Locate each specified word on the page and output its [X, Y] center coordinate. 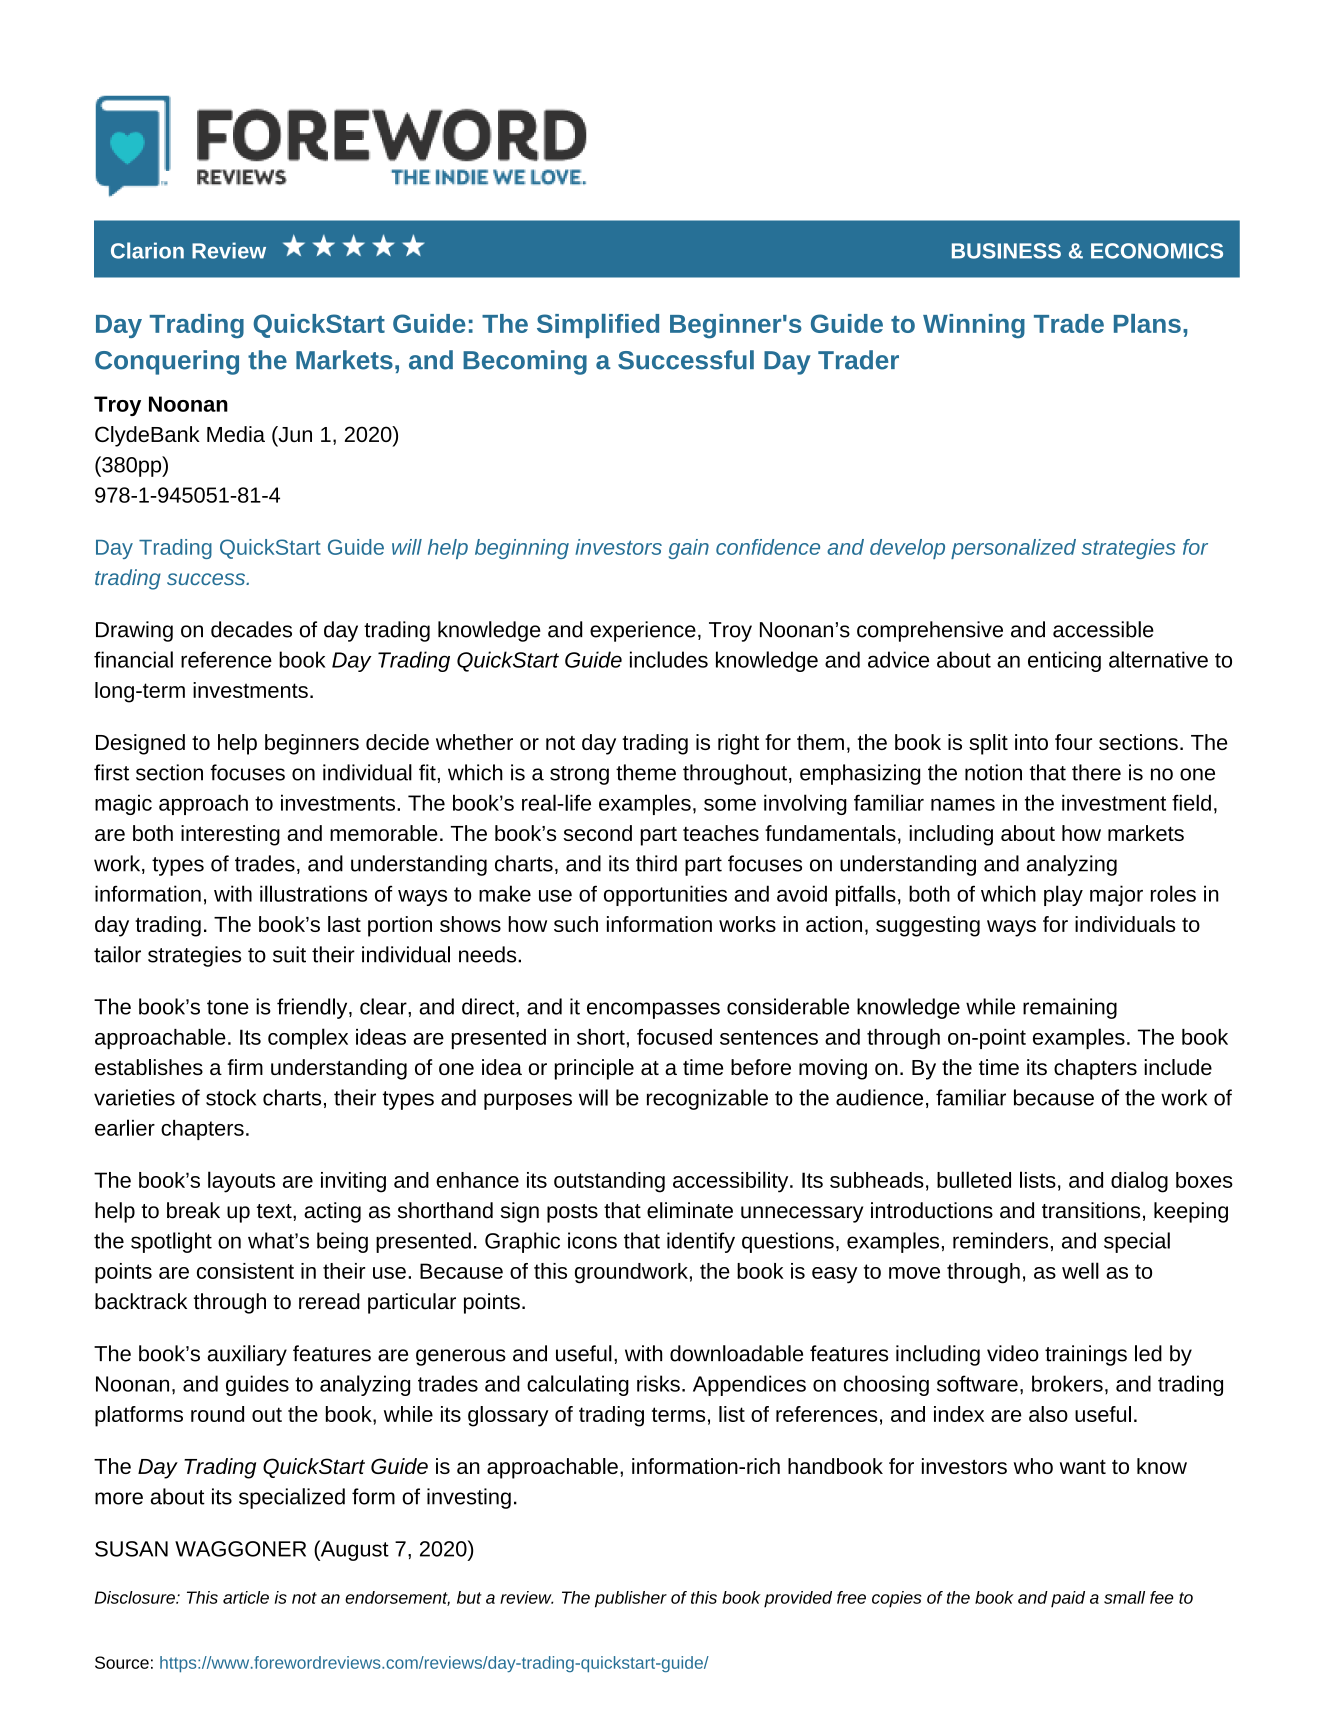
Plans [1147, 323]
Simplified [598, 326]
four [1073, 742]
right [738, 744]
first [111, 772]
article [246, 1597]
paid [1068, 1599]
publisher [631, 1599]
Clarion [147, 250]
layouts [241, 1182]
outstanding [609, 1182]
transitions [1091, 1210]
